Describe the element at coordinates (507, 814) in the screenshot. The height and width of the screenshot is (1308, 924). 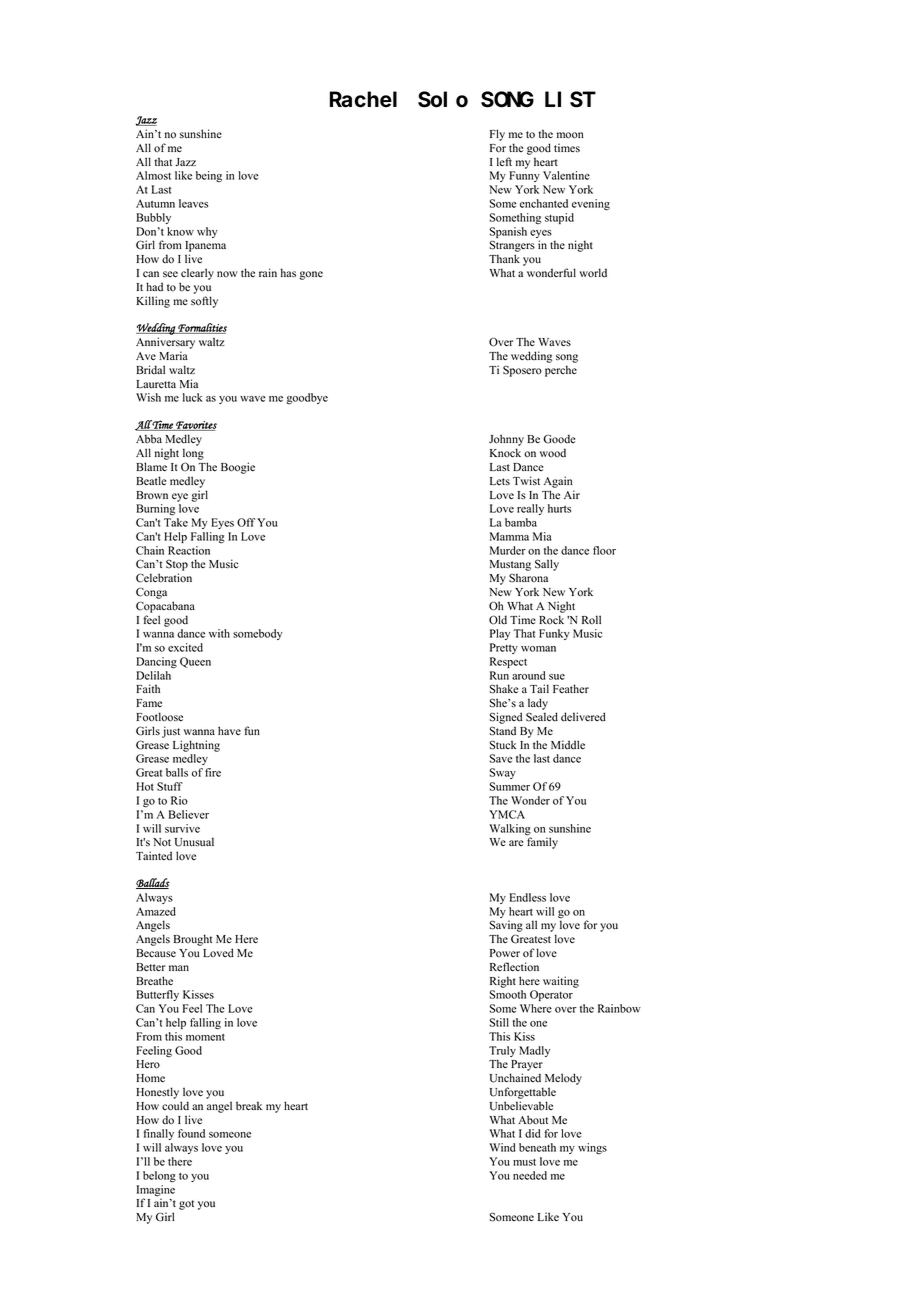
I see `YMCA` at that location.
